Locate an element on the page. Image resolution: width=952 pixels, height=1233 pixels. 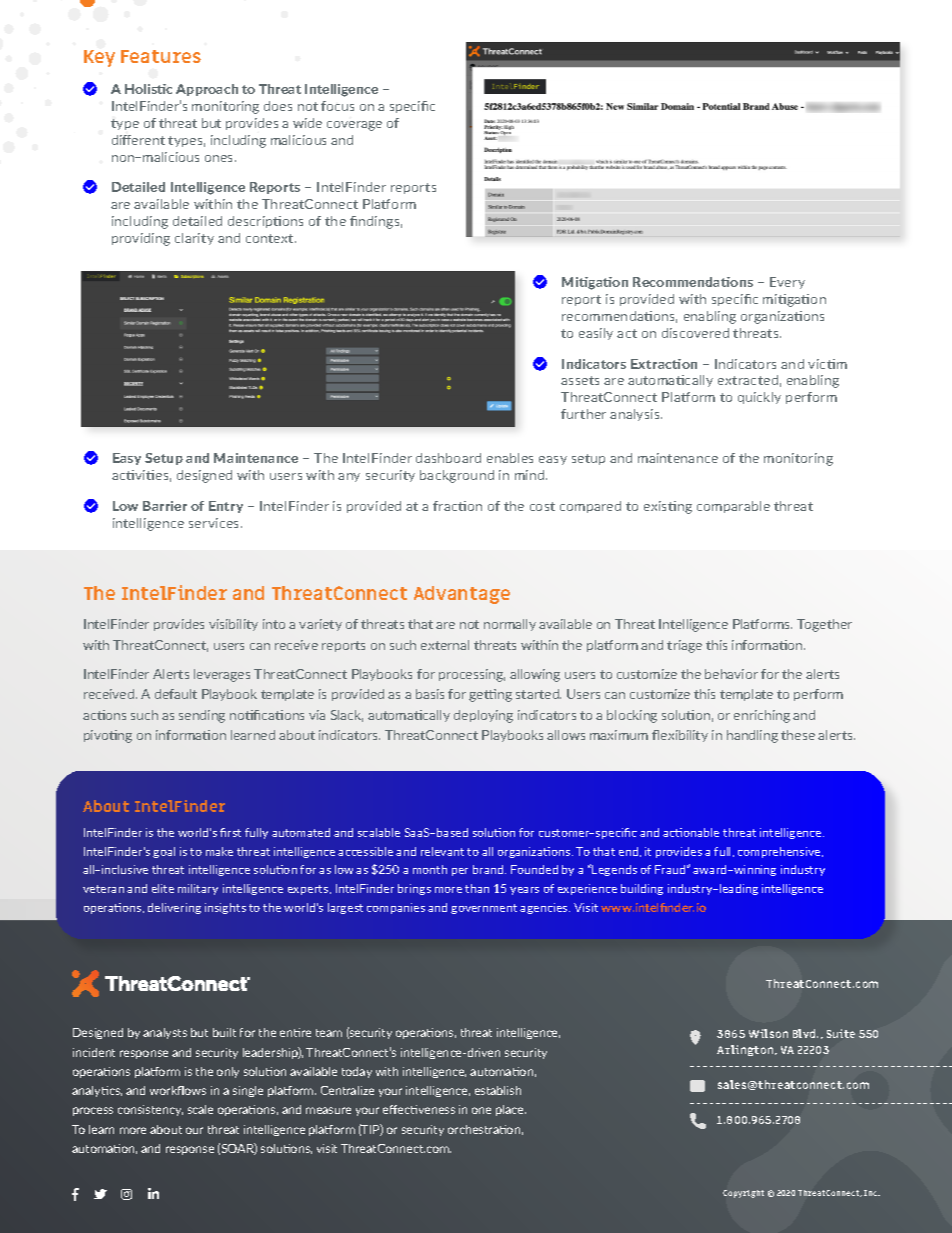
first is located at coordinates (230, 832).
